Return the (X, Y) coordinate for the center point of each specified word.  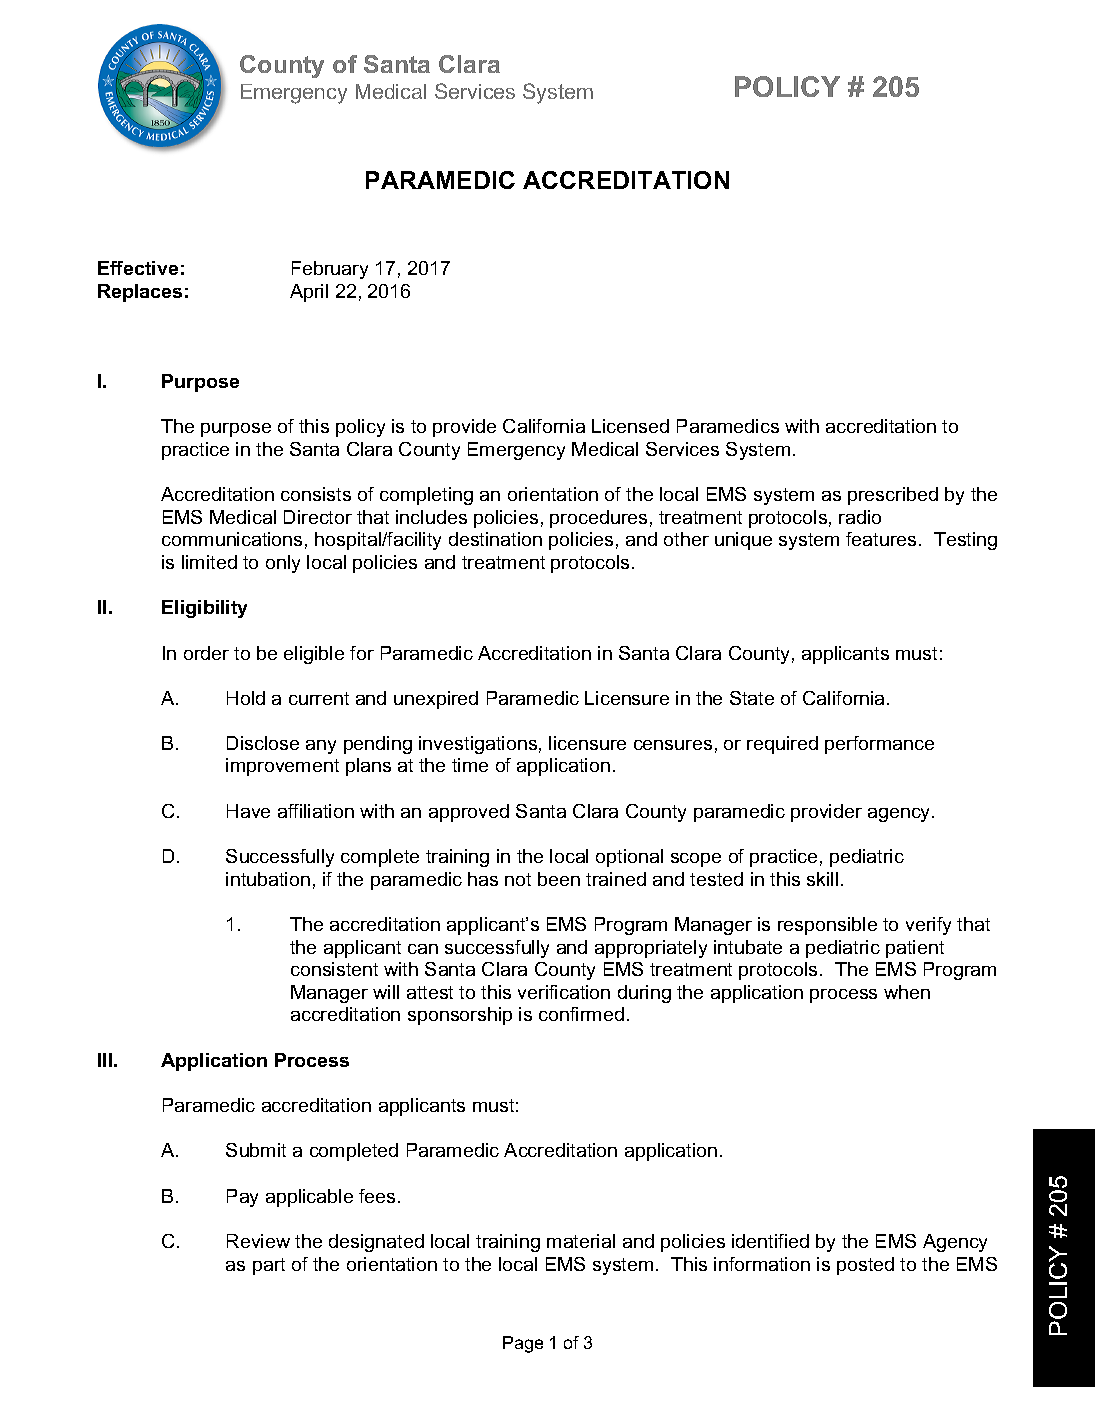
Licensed (630, 426)
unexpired (436, 700)
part (269, 1266)
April (309, 293)
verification (564, 992)
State (752, 698)
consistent (334, 969)
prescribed (893, 496)
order (206, 653)
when (907, 992)
